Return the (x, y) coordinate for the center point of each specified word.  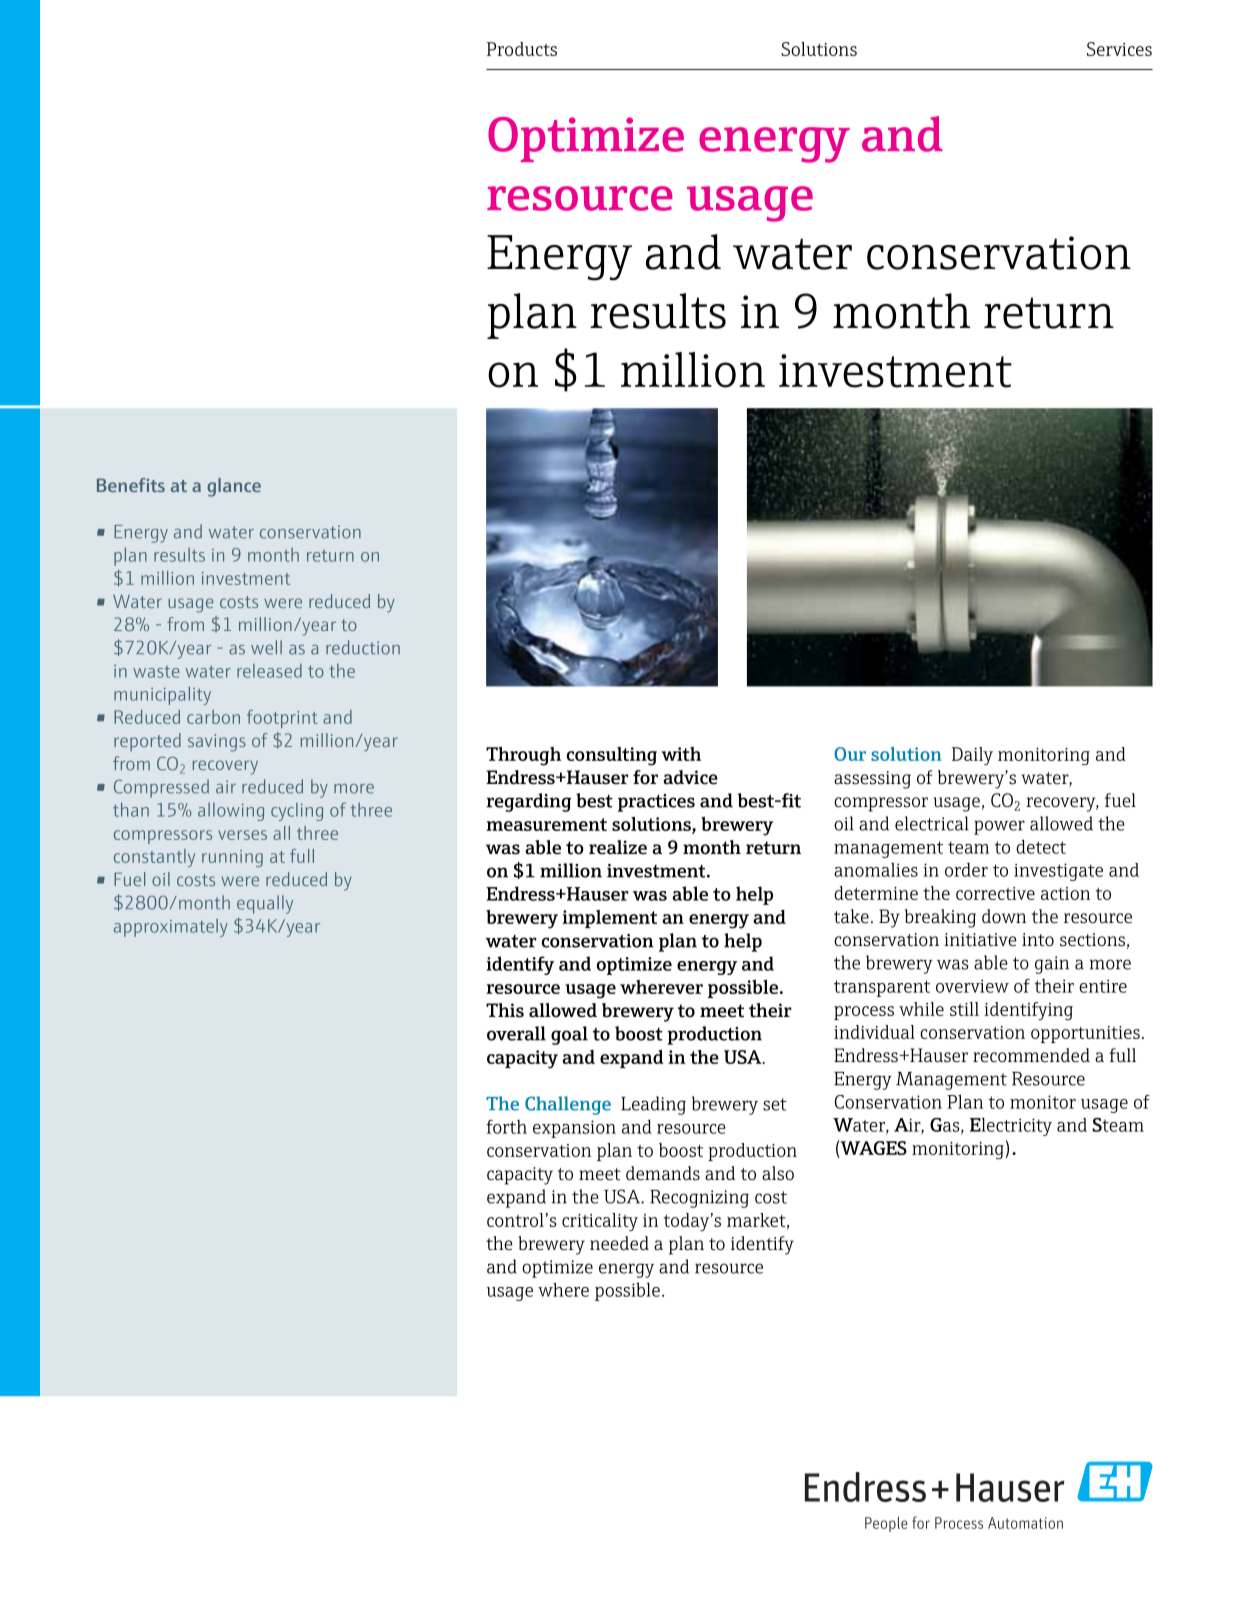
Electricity (1011, 1126)
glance (234, 487)
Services (1119, 49)
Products (522, 49)
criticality (600, 1222)
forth (506, 1127)
